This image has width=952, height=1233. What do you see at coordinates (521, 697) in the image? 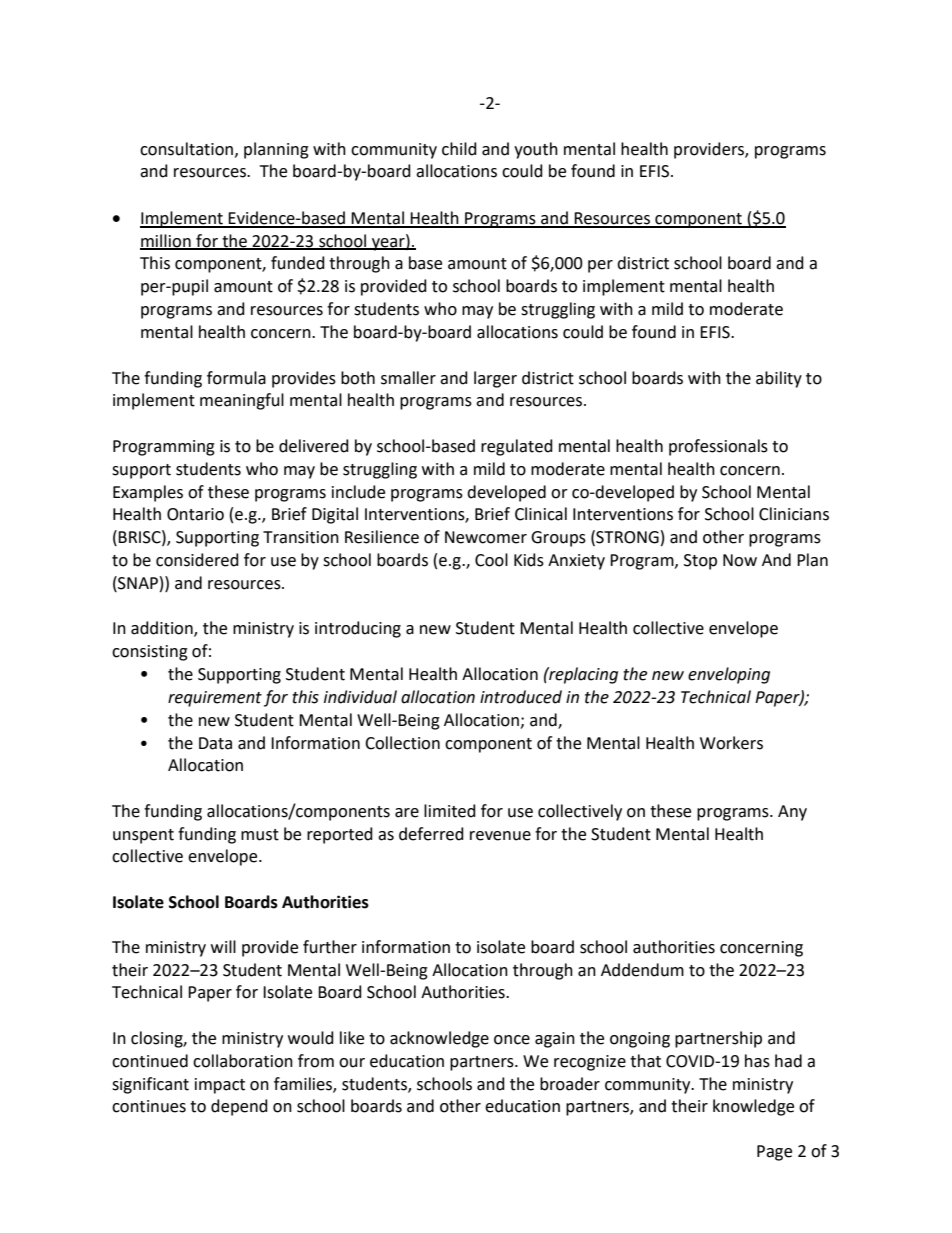
I see `introduced` at bounding box center [521, 697].
